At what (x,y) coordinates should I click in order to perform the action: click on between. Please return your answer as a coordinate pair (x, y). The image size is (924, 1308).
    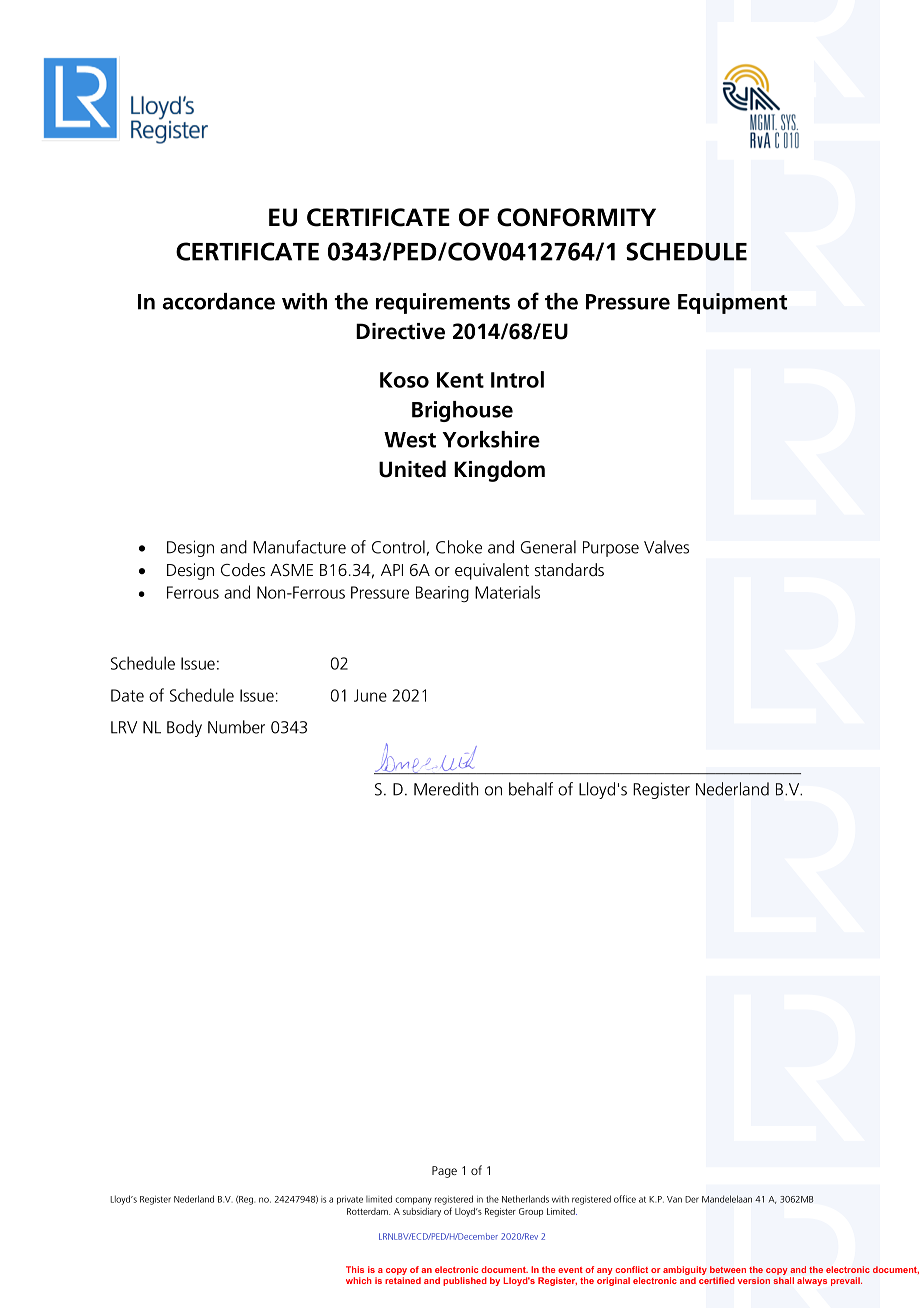
    Looking at the image, I should click on (728, 1269).
